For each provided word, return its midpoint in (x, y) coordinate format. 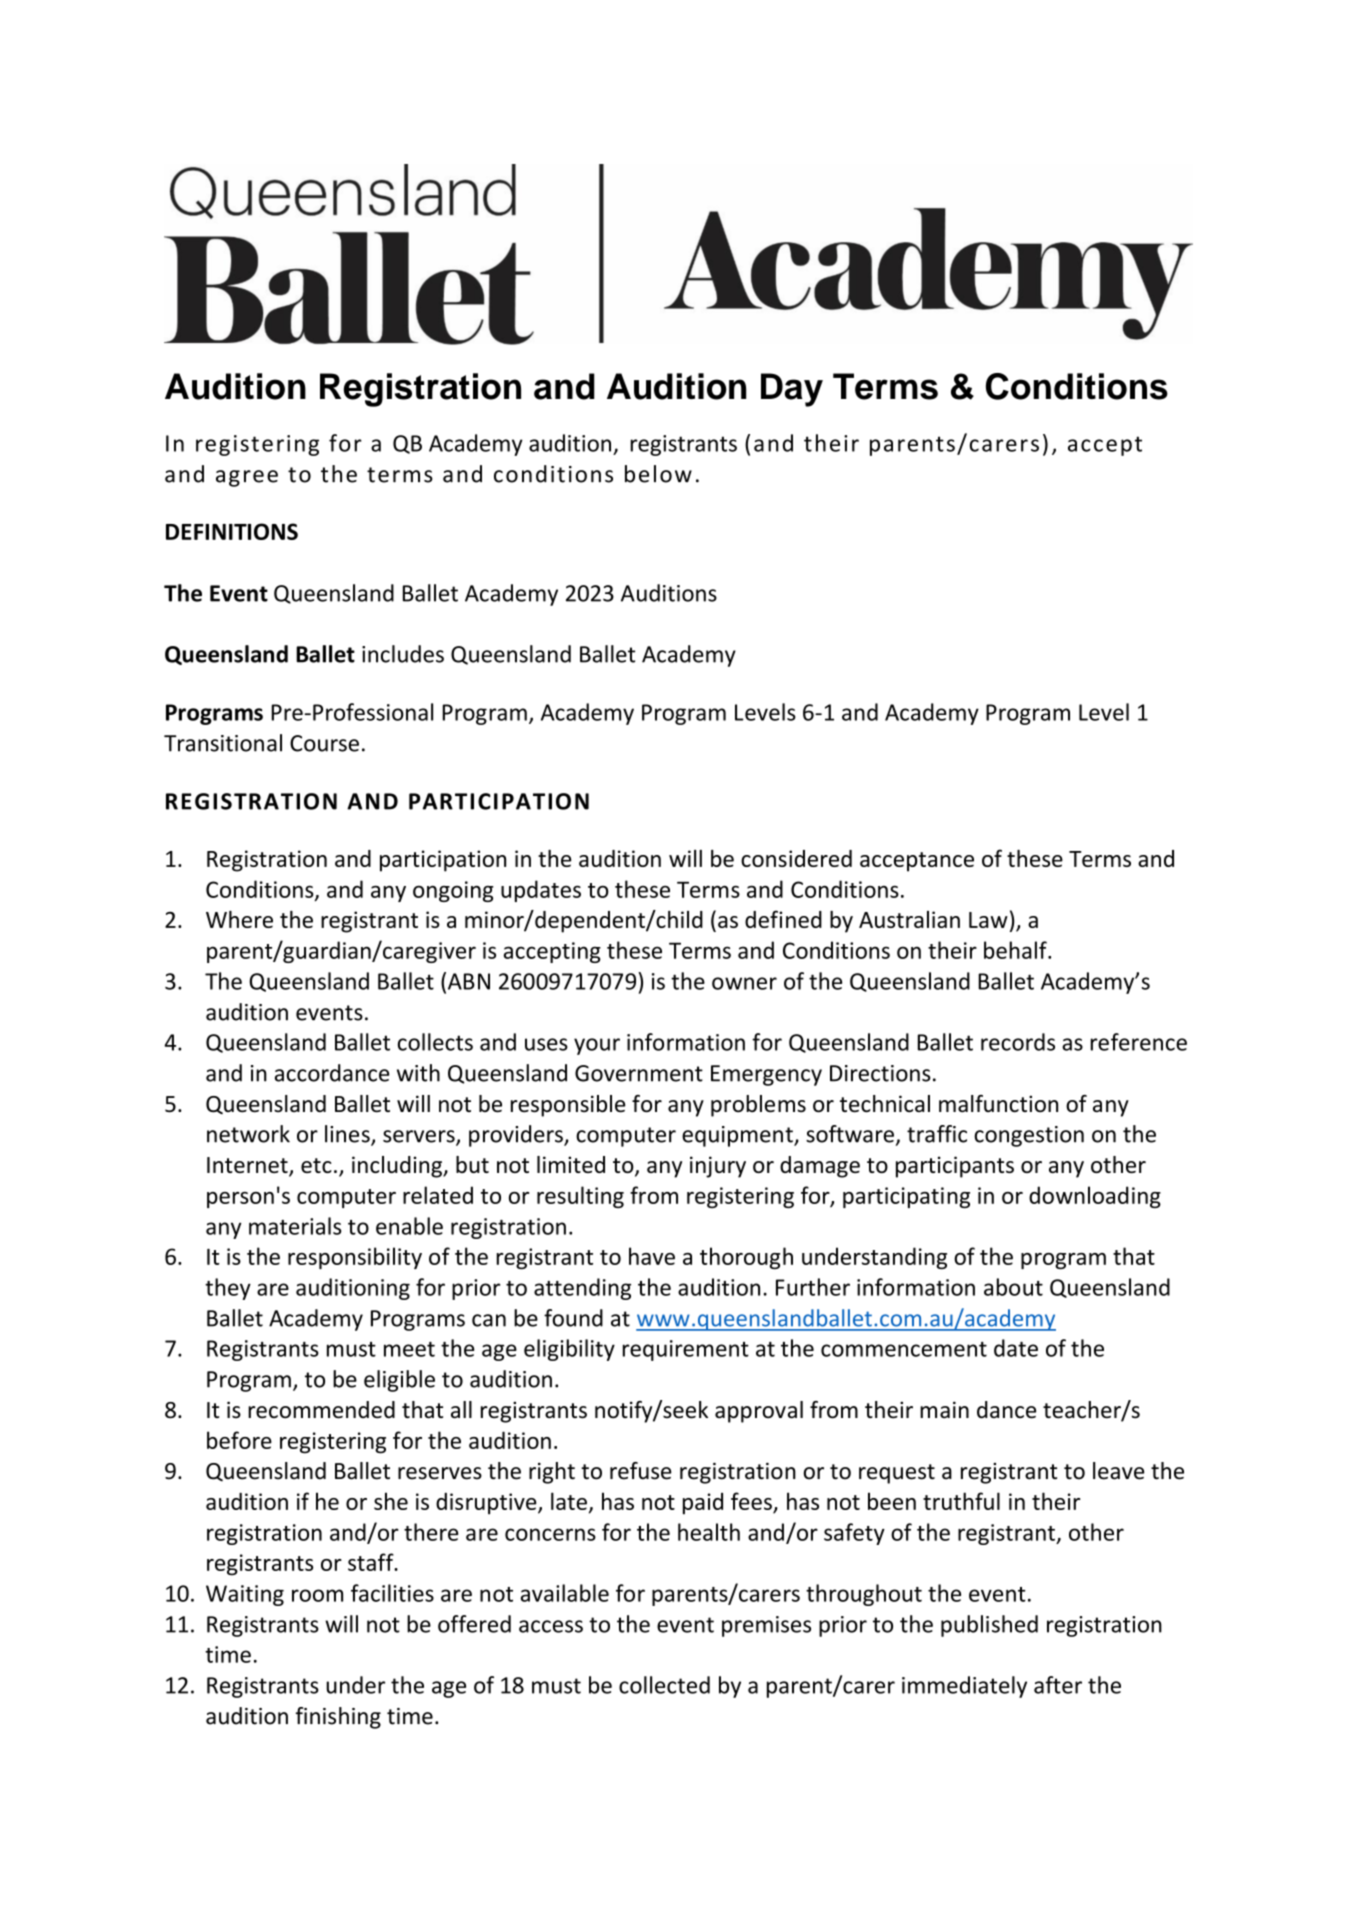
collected (664, 1685)
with (418, 1073)
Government (639, 1073)
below (658, 474)
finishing (338, 1718)
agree (247, 478)
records (1018, 1042)
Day (792, 390)
